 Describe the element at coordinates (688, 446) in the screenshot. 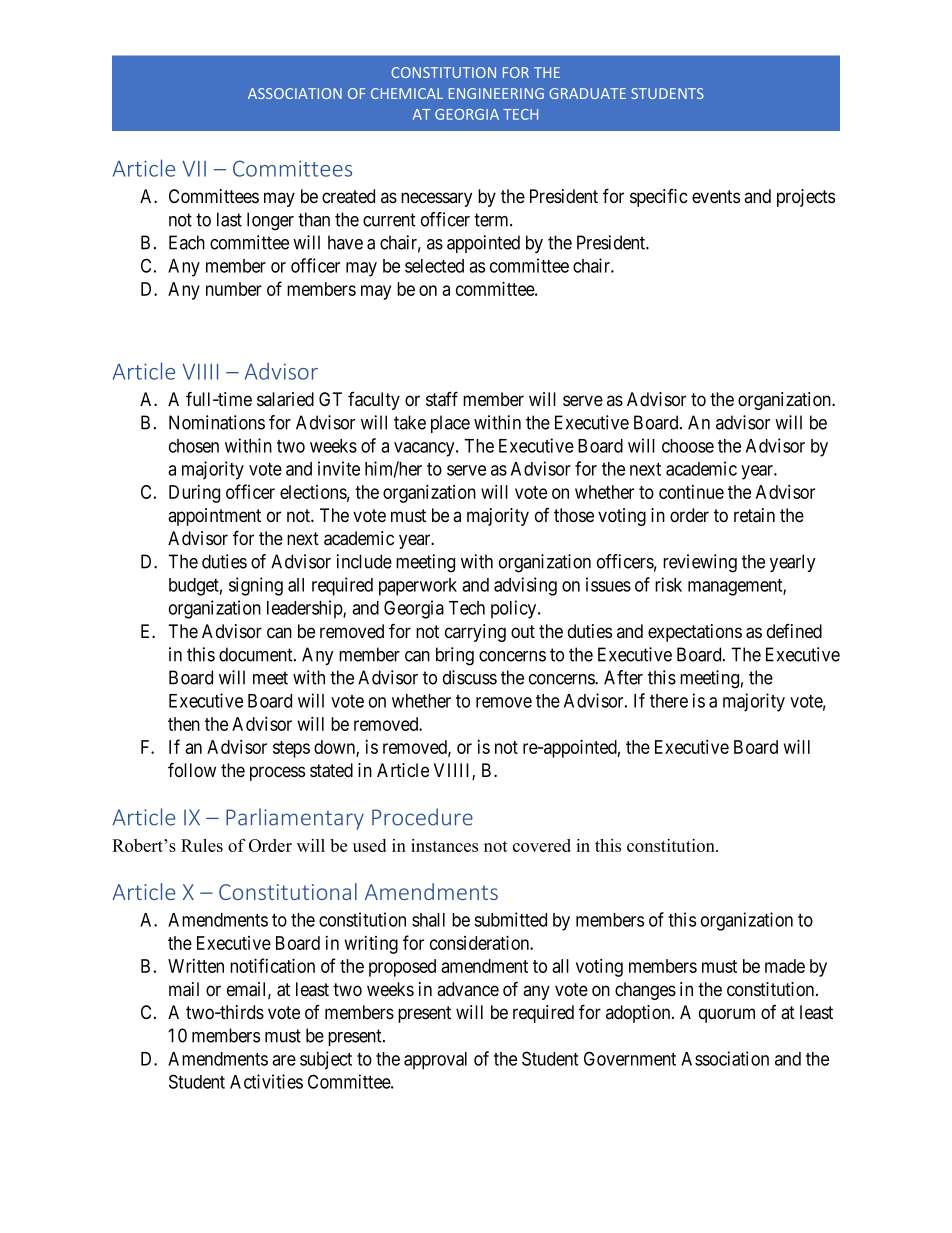

I see `choose` at that location.
